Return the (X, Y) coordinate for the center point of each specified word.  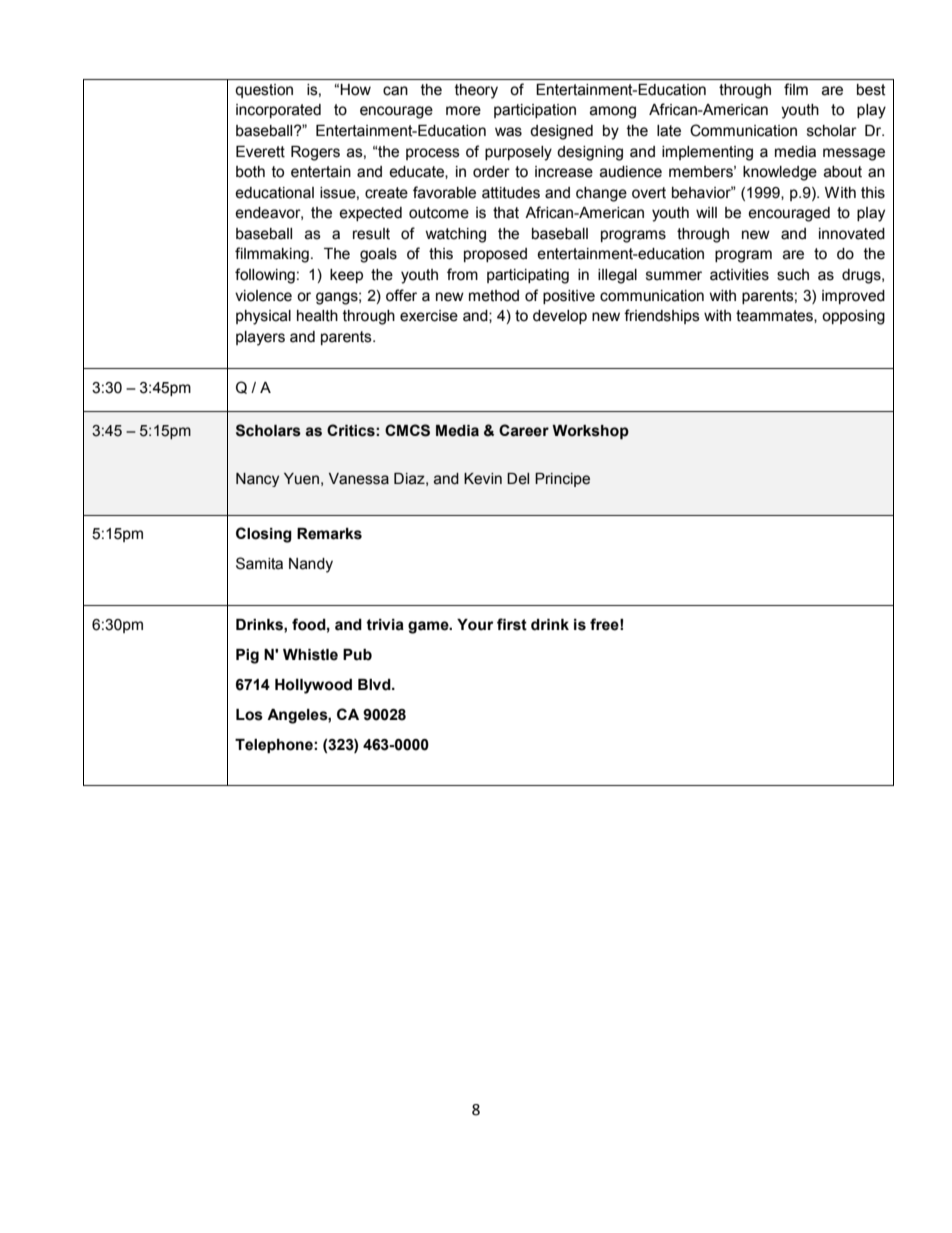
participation (535, 111)
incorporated (278, 111)
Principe (562, 480)
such (793, 275)
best (871, 90)
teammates (775, 316)
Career (524, 430)
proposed (495, 255)
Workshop (590, 432)
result (371, 234)
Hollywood (313, 686)
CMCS (407, 430)
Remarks (329, 534)
